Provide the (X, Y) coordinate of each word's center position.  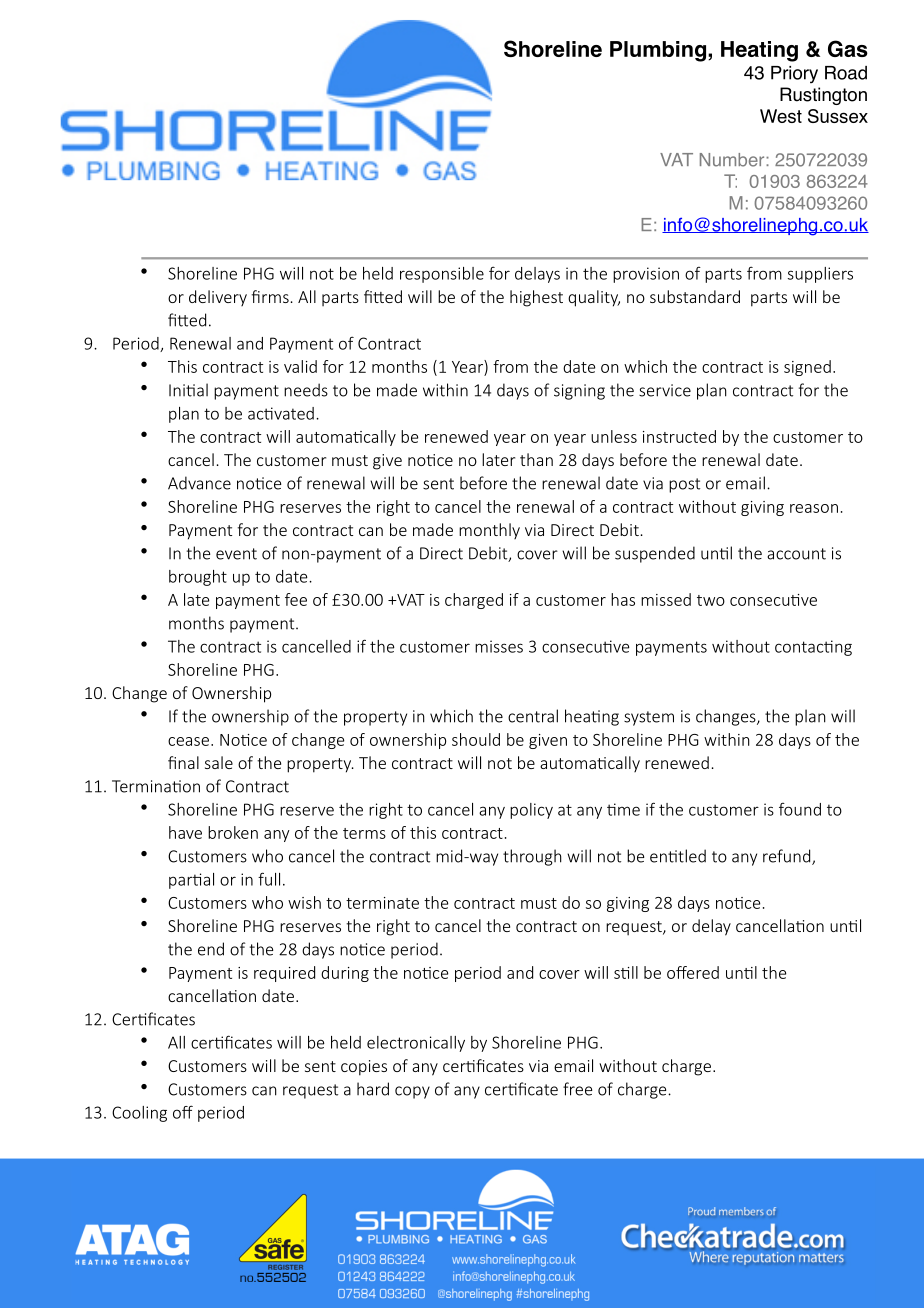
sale (219, 762)
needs (306, 390)
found (800, 809)
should (476, 739)
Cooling (139, 1114)
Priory (794, 74)
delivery (218, 298)
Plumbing (658, 51)
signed (807, 368)
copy (412, 1092)
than (536, 459)
